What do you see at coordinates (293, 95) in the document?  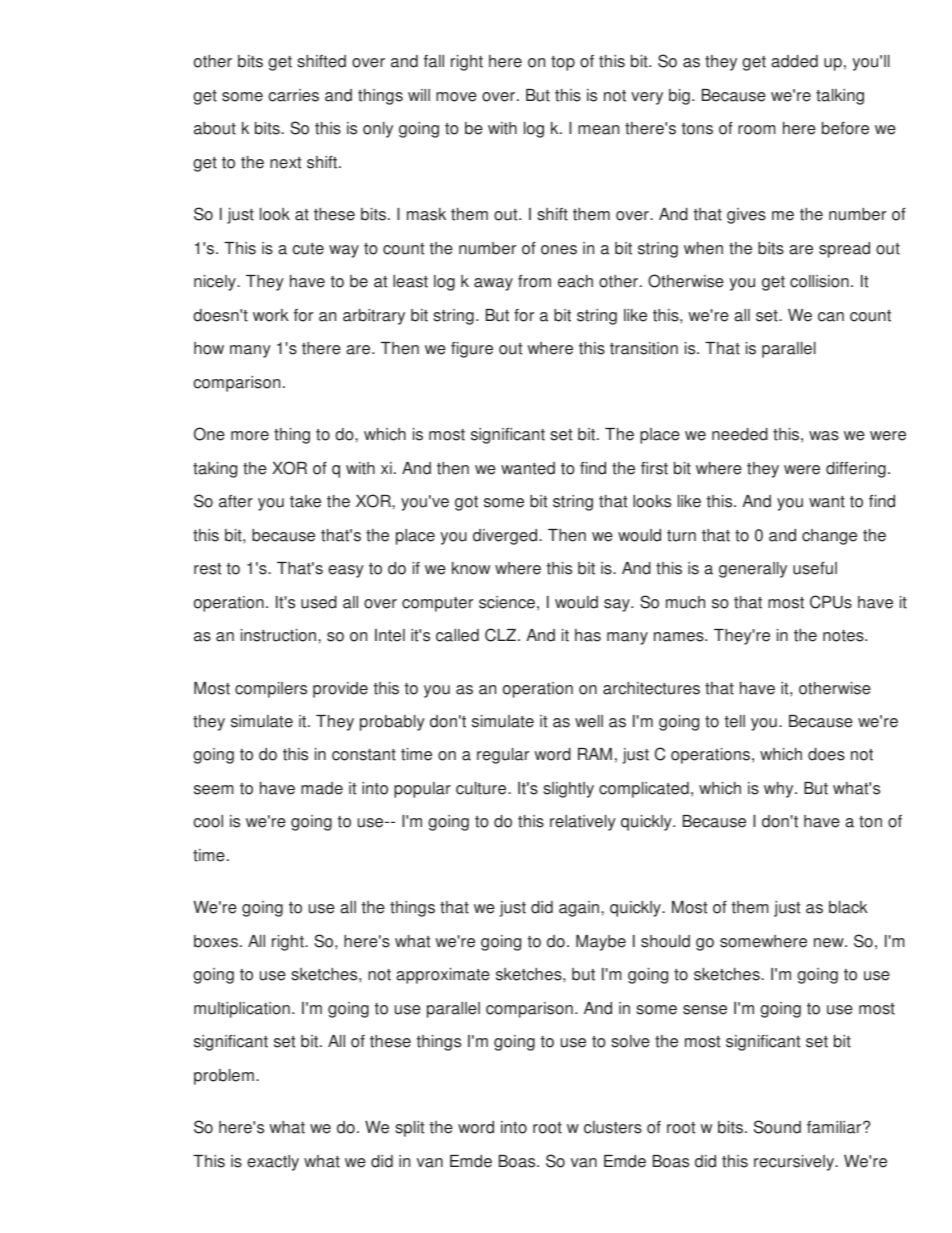 I see `carries` at bounding box center [293, 95].
